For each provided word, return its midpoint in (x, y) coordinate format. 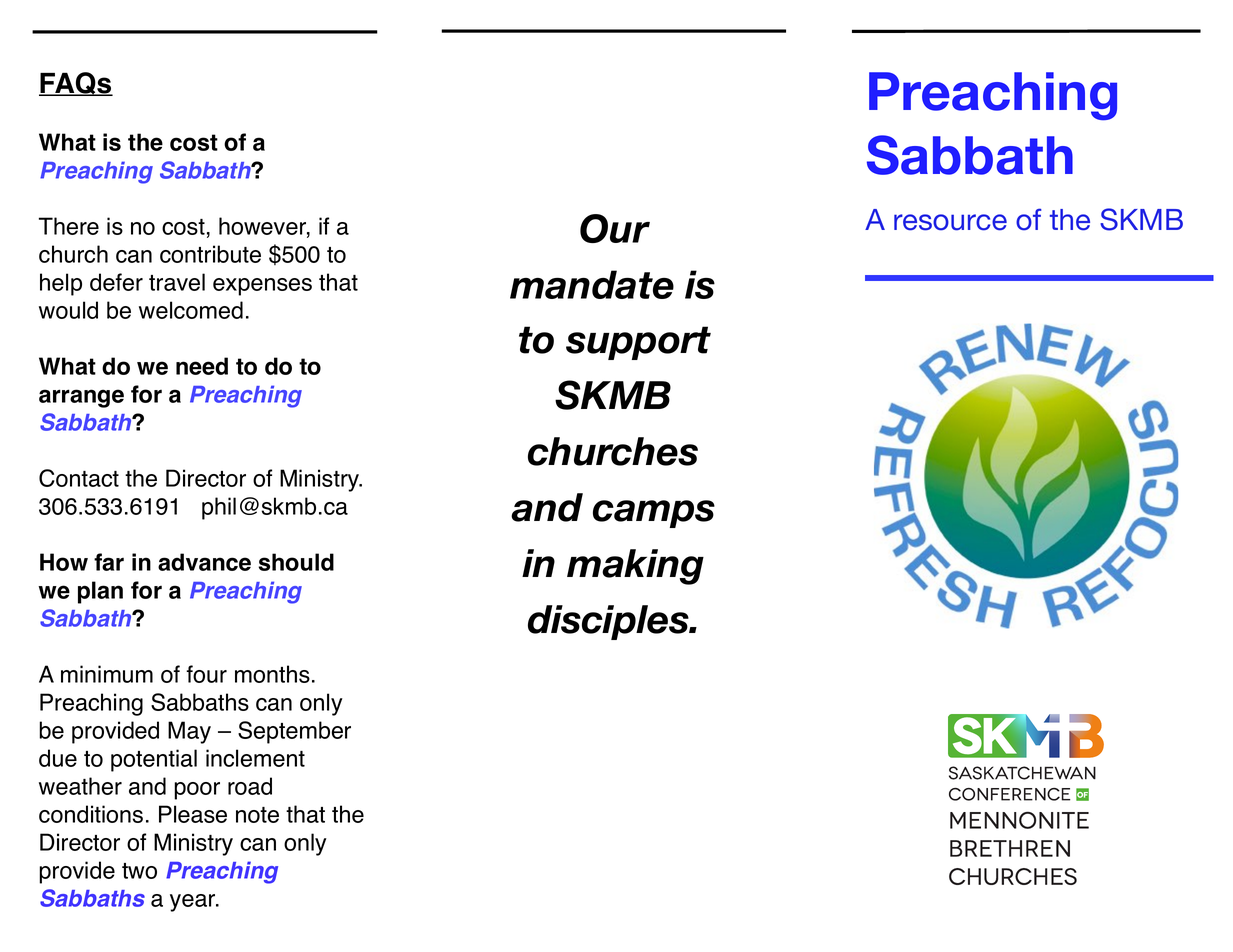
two (139, 871)
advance (204, 562)
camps (654, 514)
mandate (592, 284)
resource (950, 222)
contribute (210, 254)
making (635, 567)
